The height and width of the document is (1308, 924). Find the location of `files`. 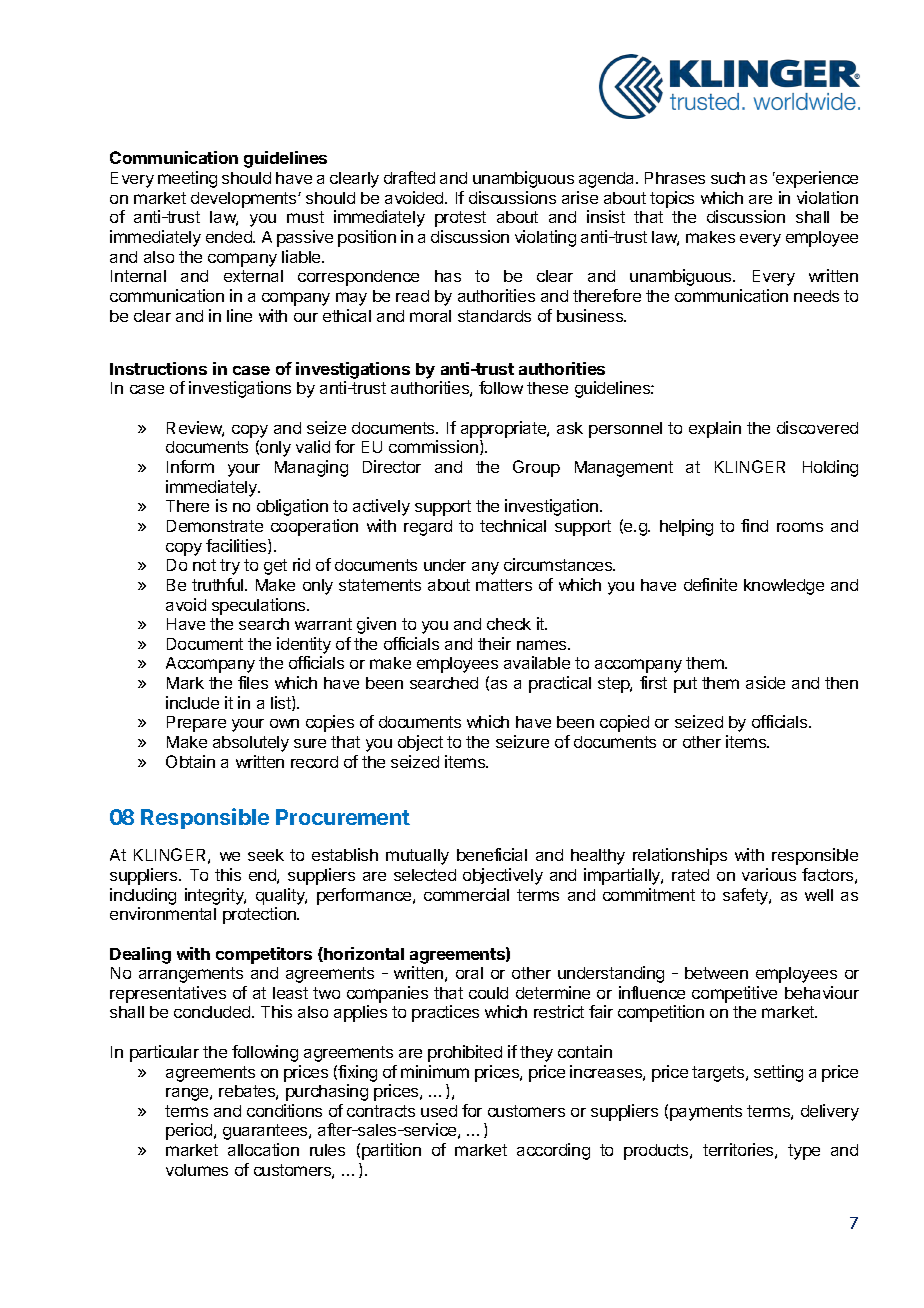

files is located at coordinates (253, 682).
